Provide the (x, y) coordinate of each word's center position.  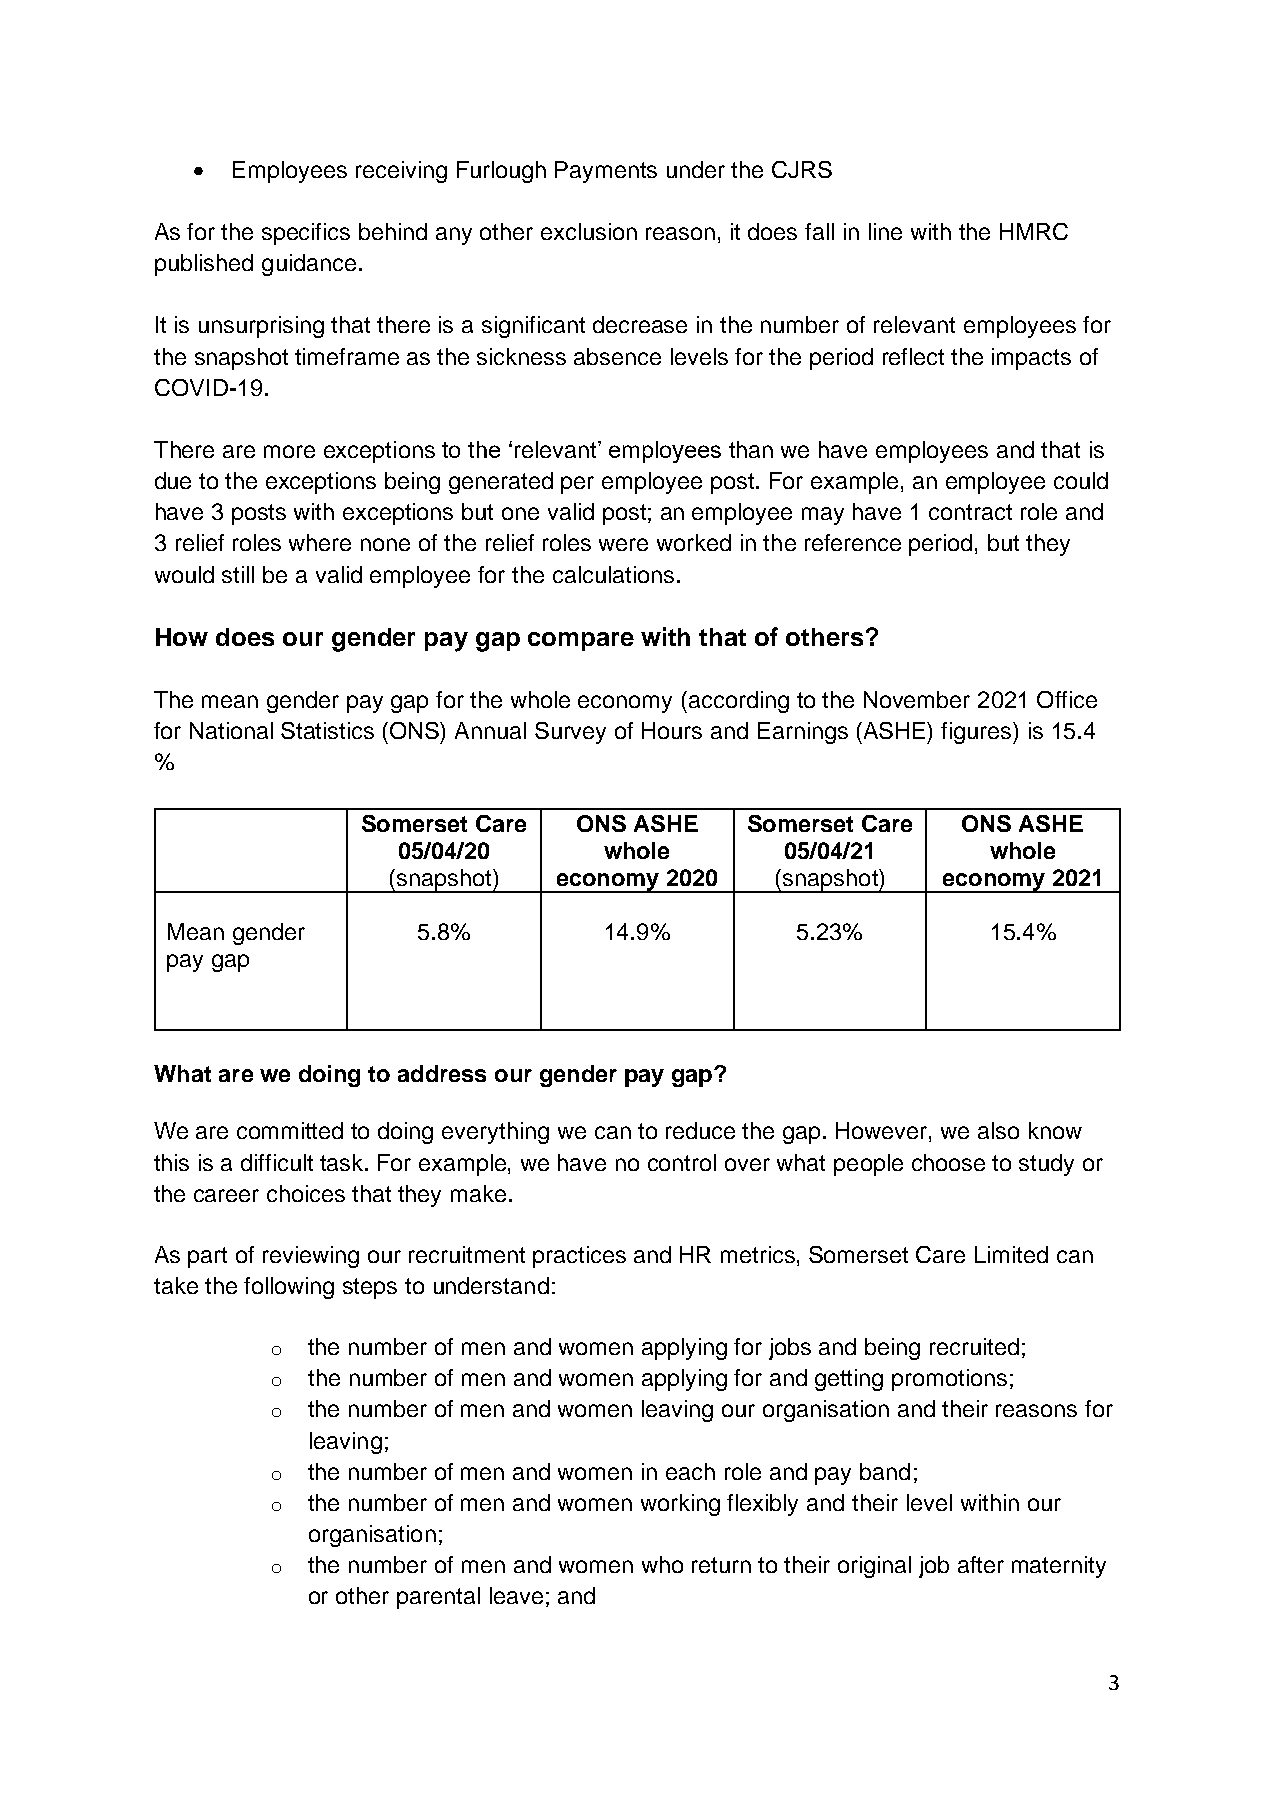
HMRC (1034, 231)
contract (970, 512)
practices (579, 1257)
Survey (570, 733)
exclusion (589, 231)
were (623, 544)
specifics (306, 234)
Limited (1011, 1254)
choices (306, 1193)
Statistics (327, 730)
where (320, 542)
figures (977, 733)
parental (438, 1598)
